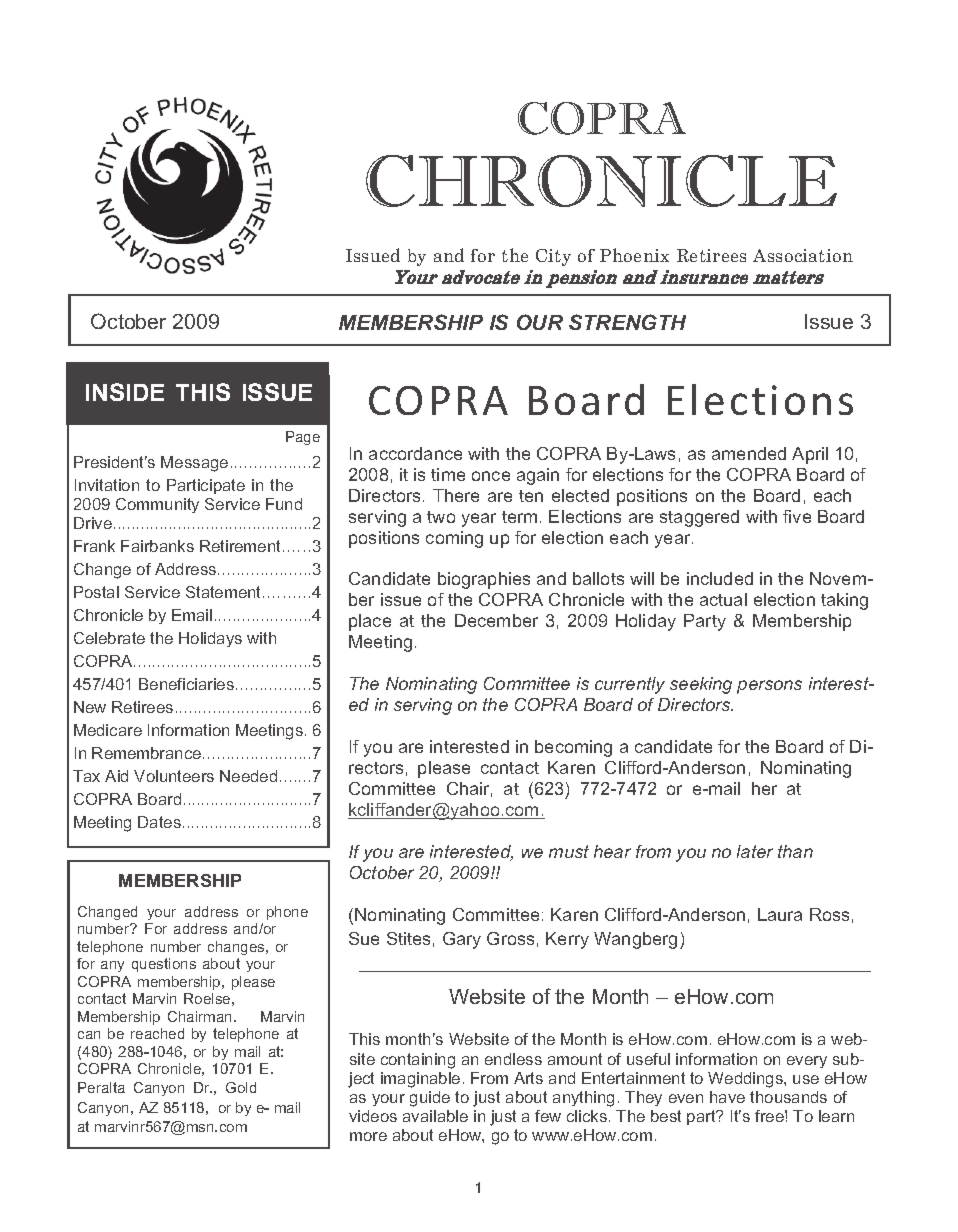  Describe the element at coordinates (496, 620) in the document. I see `December` at that location.
